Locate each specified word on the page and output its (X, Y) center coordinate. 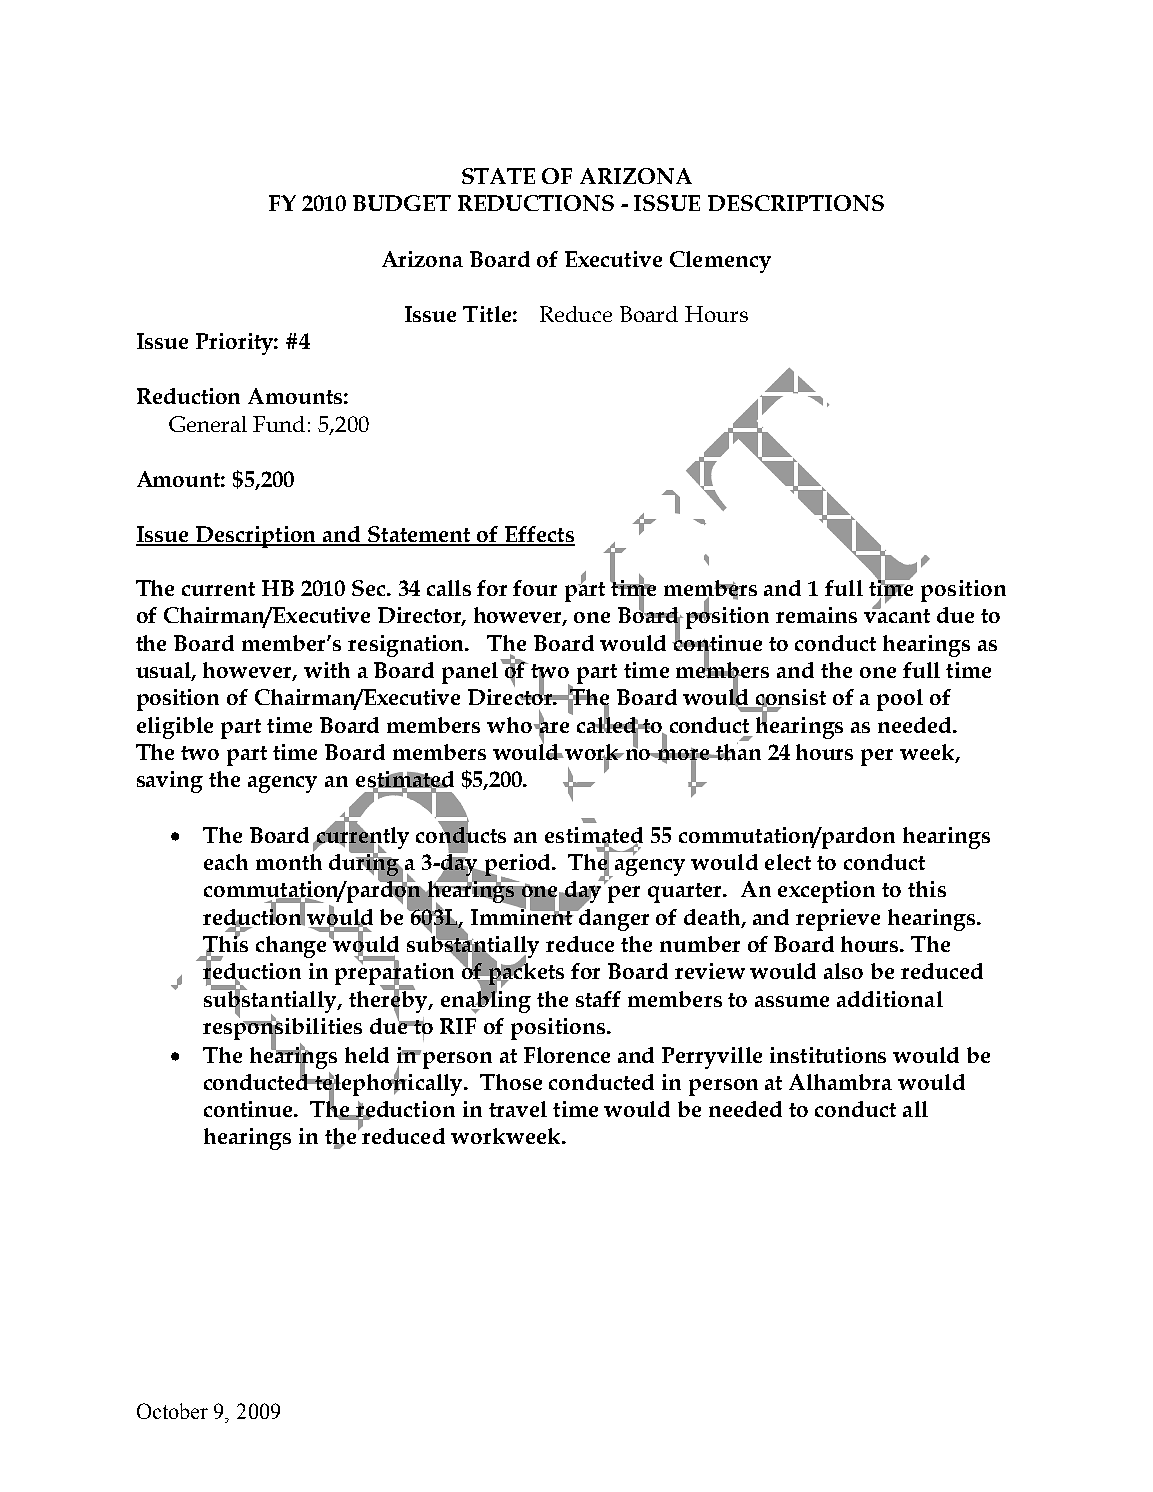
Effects (539, 535)
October (172, 1411)
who (511, 725)
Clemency (720, 262)
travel (518, 1109)
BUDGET (402, 203)
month (289, 862)
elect (788, 862)
